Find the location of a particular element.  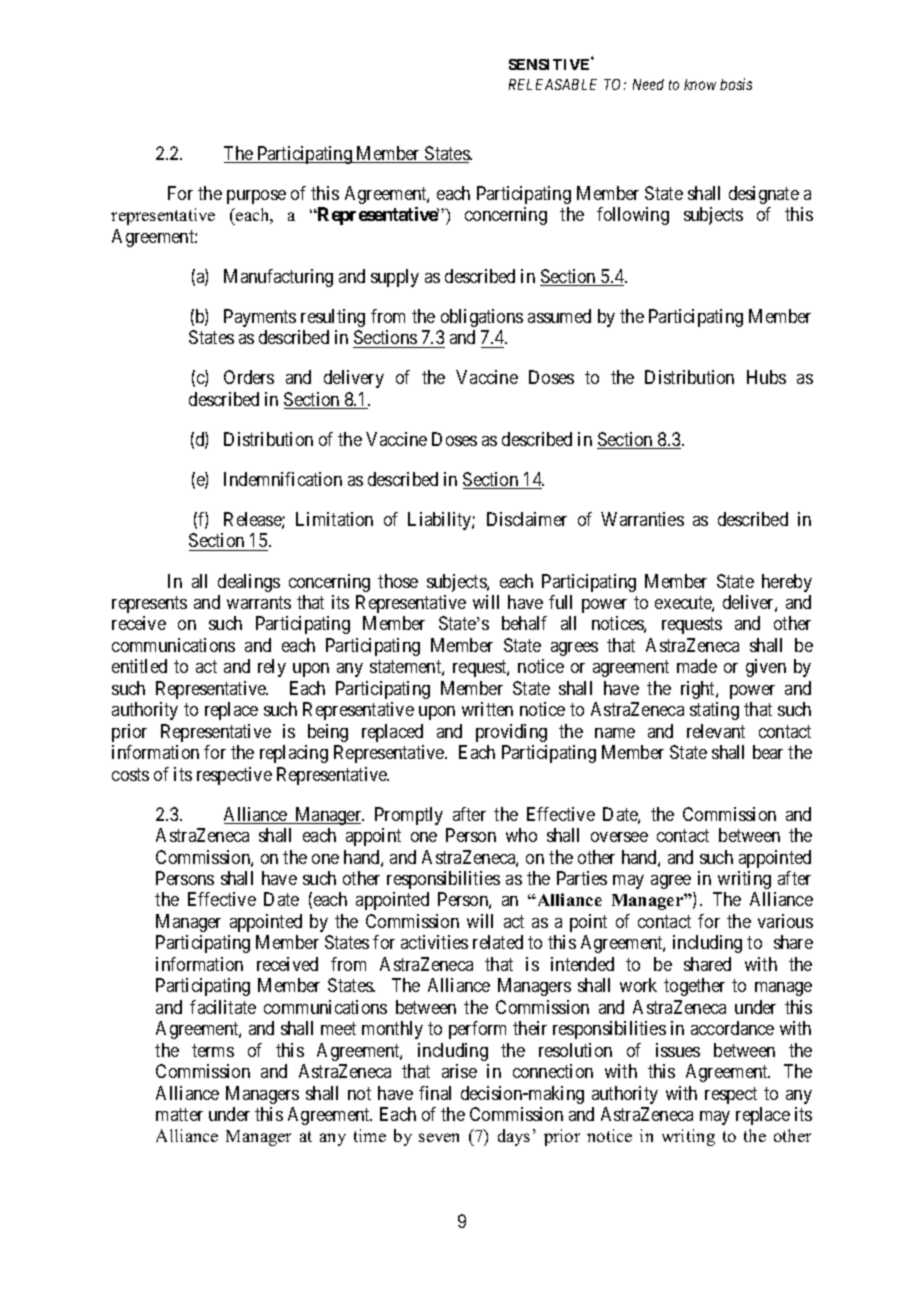

costs is located at coordinates (130, 774).
